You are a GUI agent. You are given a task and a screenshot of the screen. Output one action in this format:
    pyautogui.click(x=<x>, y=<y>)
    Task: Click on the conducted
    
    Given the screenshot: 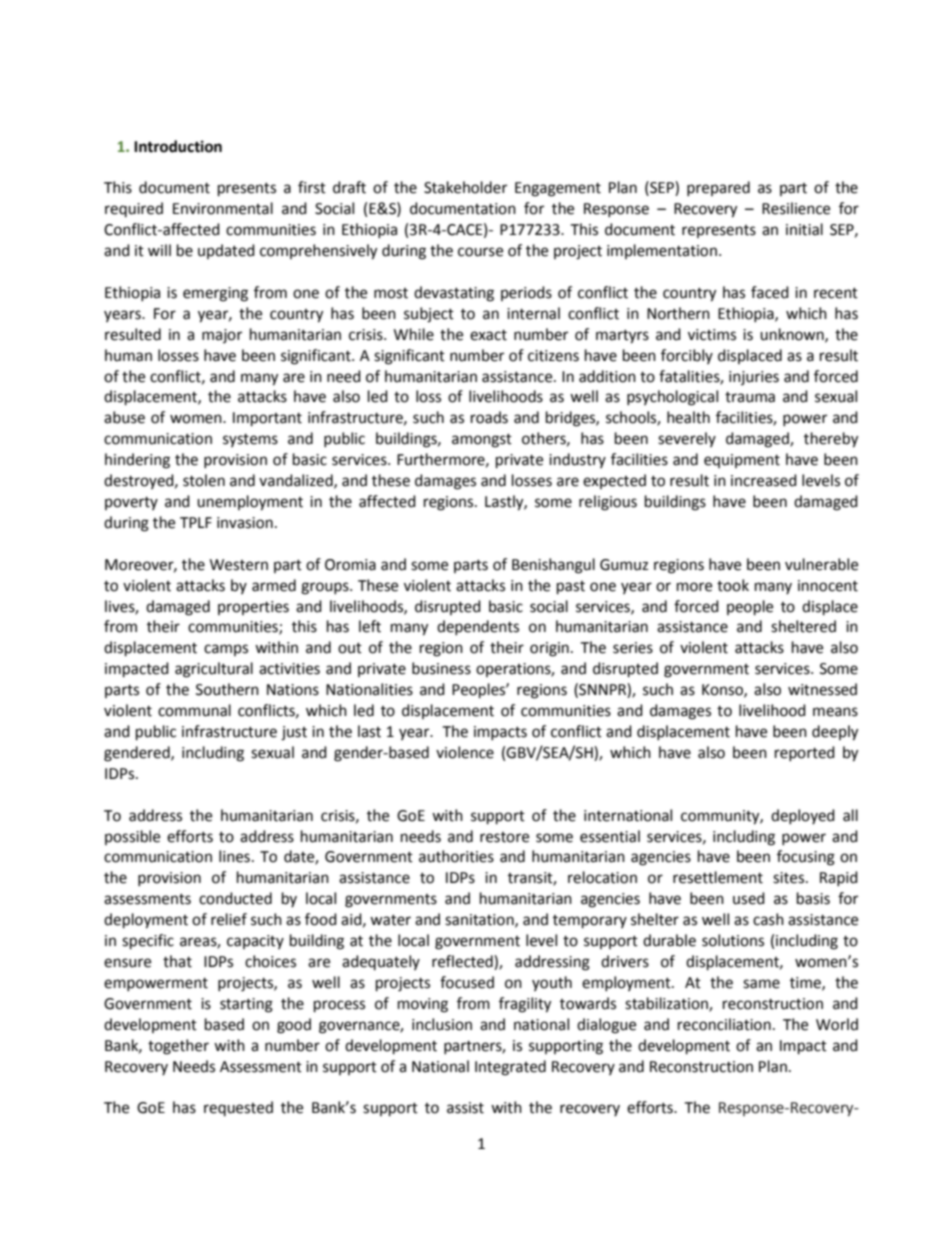 What is the action you would take?
    pyautogui.click(x=235, y=898)
